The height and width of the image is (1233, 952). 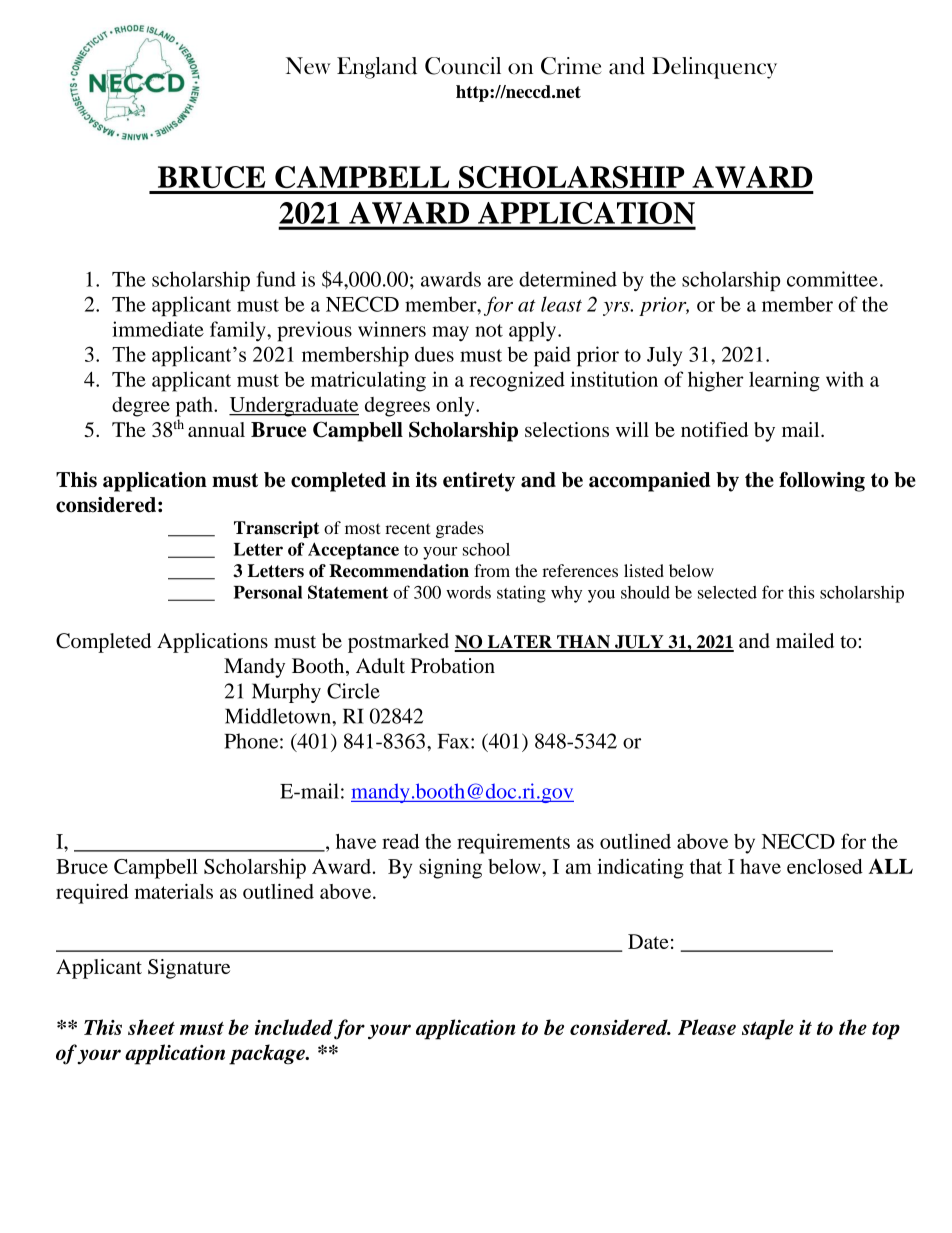 What do you see at coordinates (727, 592) in the image?
I see `selected` at bounding box center [727, 592].
